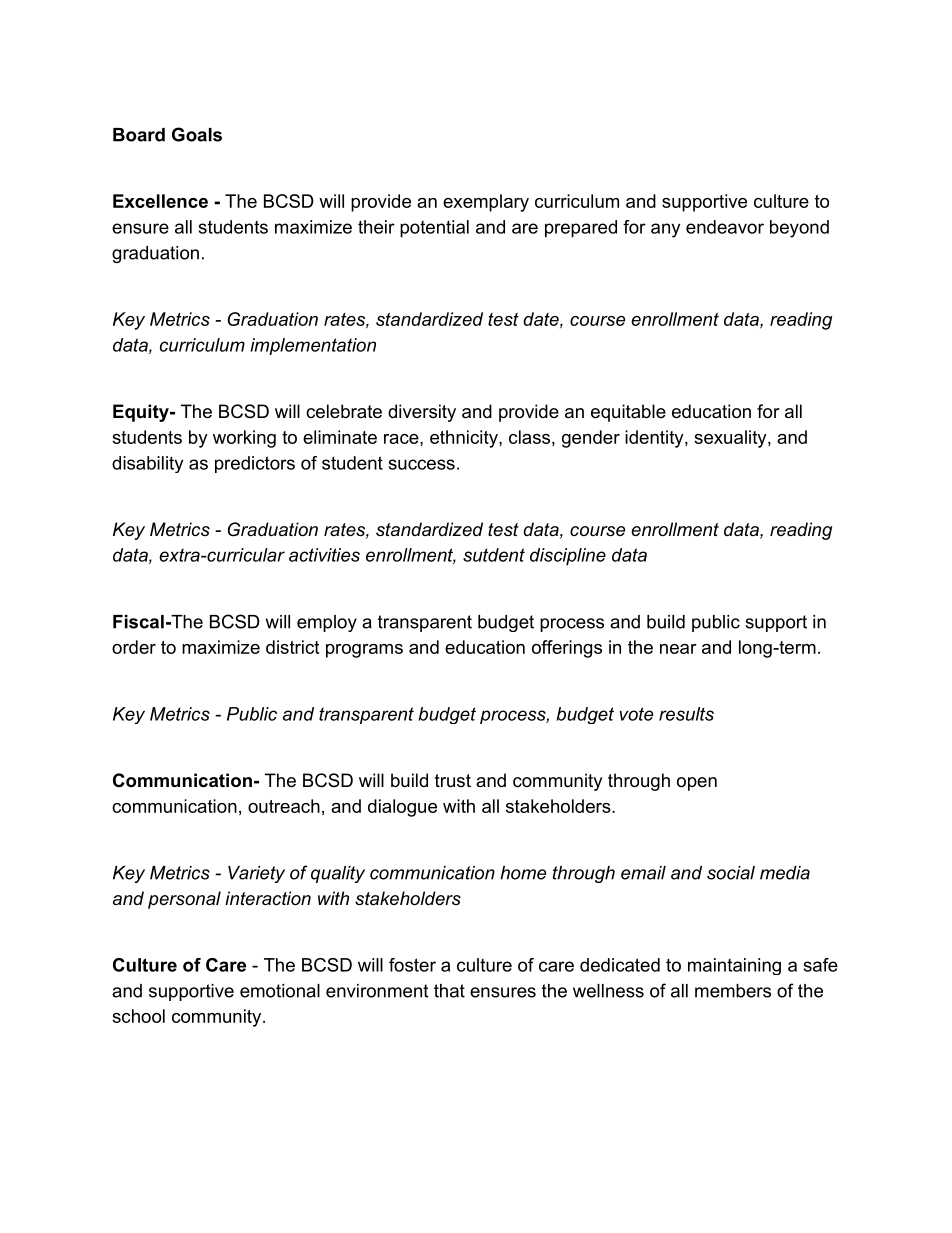 This screenshot has height=1233, width=952. What do you see at coordinates (313, 346) in the screenshot?
I see `implementation` at bounding box center [313, 346].
